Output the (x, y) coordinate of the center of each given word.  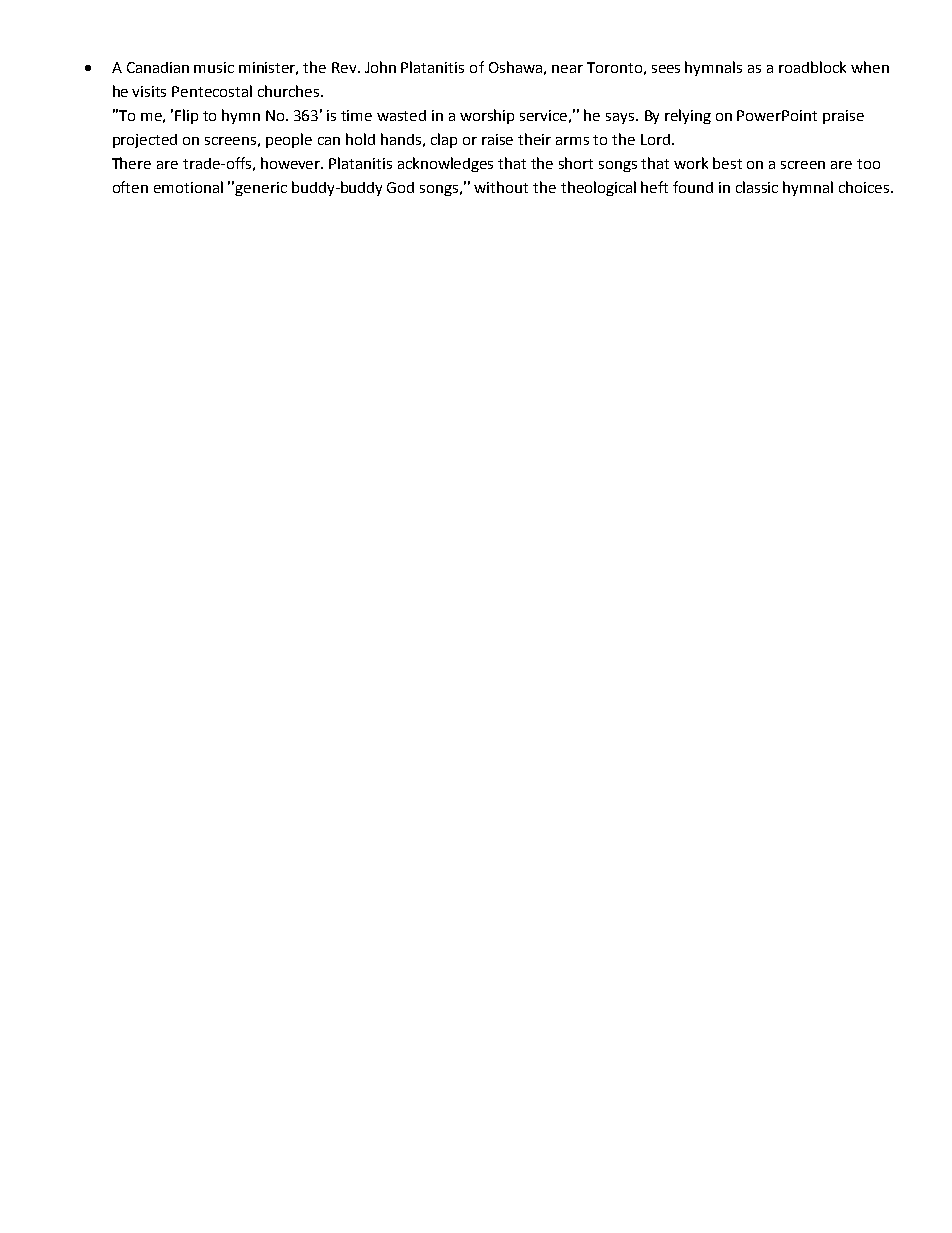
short (576, 163)
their (534, 139)
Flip (186, 116)
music (214, 67)
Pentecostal (212, 91)
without (501, 187)
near (567, 69)
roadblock (812, 67)
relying (688, 116)
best (727, 163)
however (292, 163)
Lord (655, 139)
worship (487, 116)
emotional (188, 187)
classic (757, 187)
